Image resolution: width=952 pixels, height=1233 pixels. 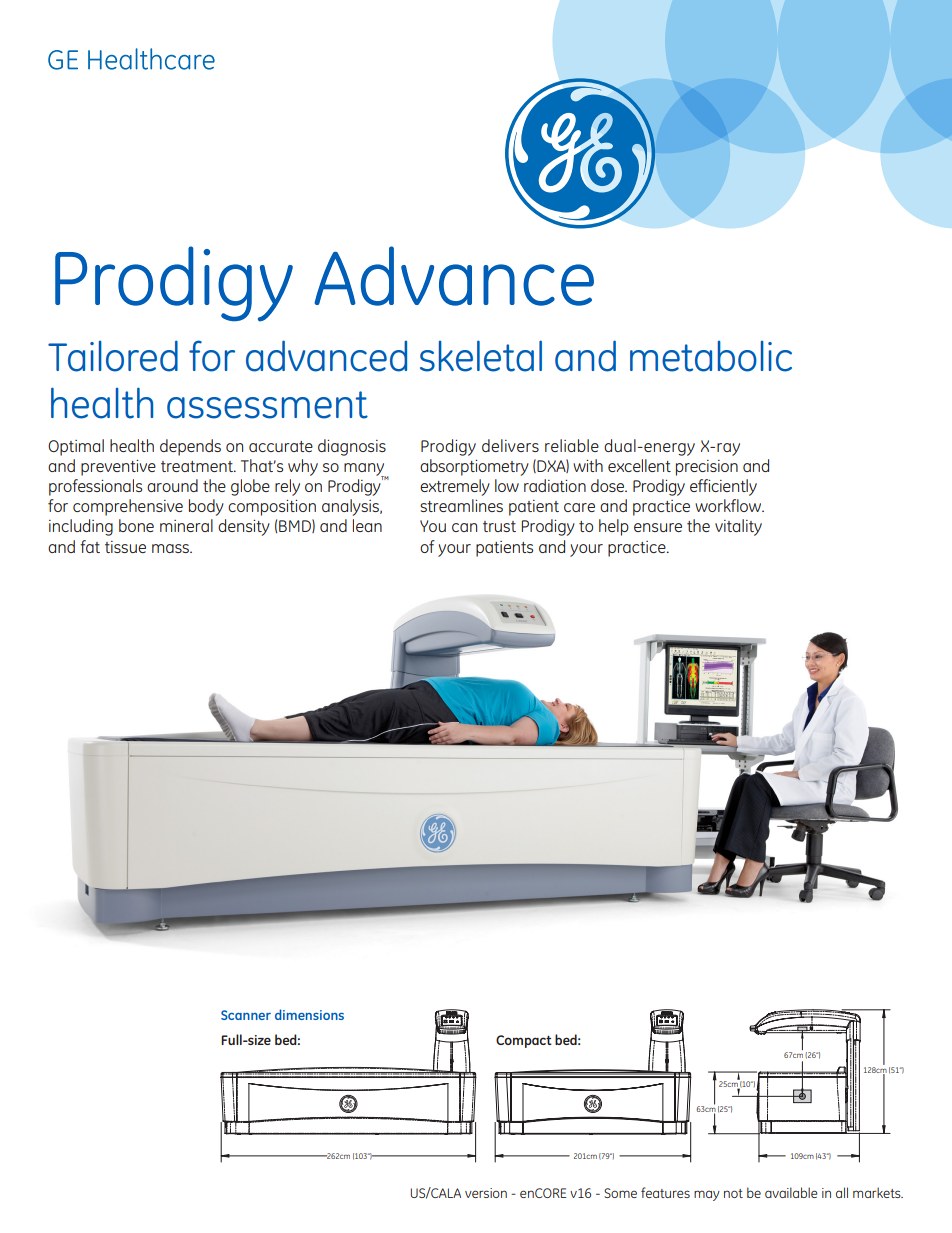 I want to click on skeletal, so click(x=481, y=356).
